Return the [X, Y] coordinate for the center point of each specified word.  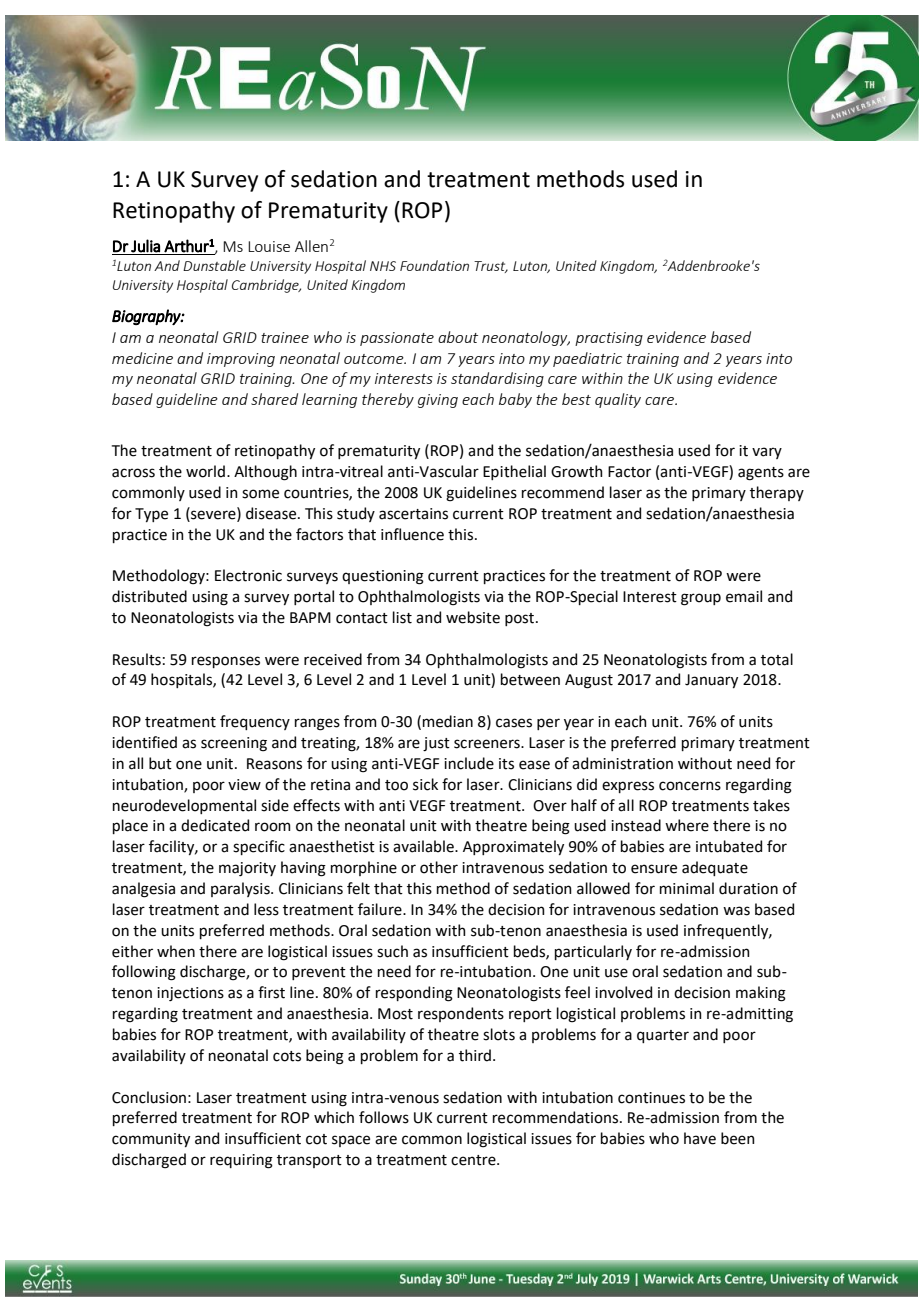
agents [761, 474]
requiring [241, 1161]
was [736, 911]
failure [381, 909]
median [448, 721]
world [205, 471]
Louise [269, 246]
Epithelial [514, 472]
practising [609, 339]
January [711, 681]
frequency [255, 722]
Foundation [434, 265]
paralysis [241, 889]
